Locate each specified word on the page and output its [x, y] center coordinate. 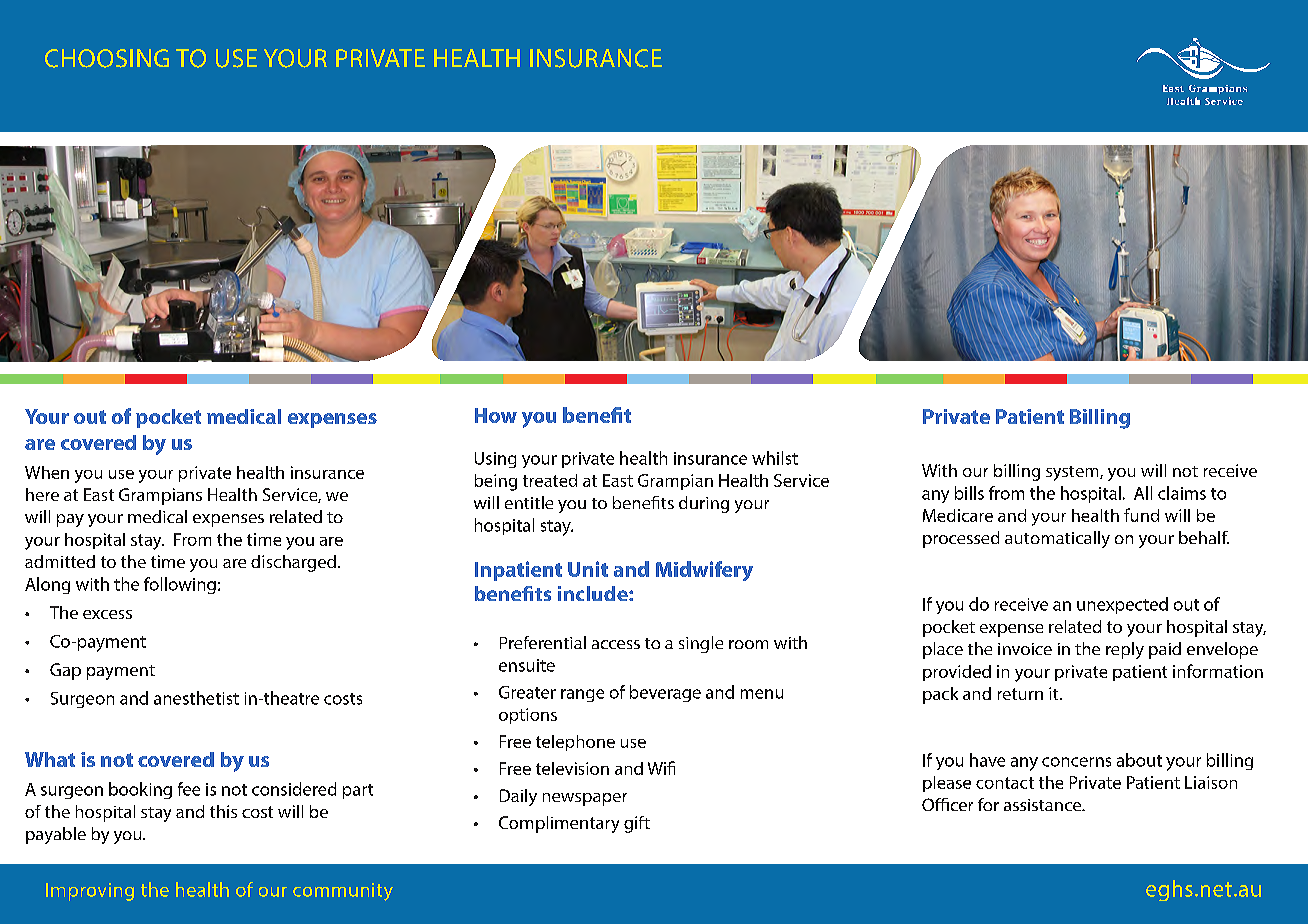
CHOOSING [107, 58]
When [47, 472]
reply [1125, 650]
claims [1182, 493]
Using [495, 460]
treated [550, 480]
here [42, 494]
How [496, 415]
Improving [90, 892]
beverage [665, 693]
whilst [775, 458]
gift [637, 824]
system [1073, 473]
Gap [65, 671]
